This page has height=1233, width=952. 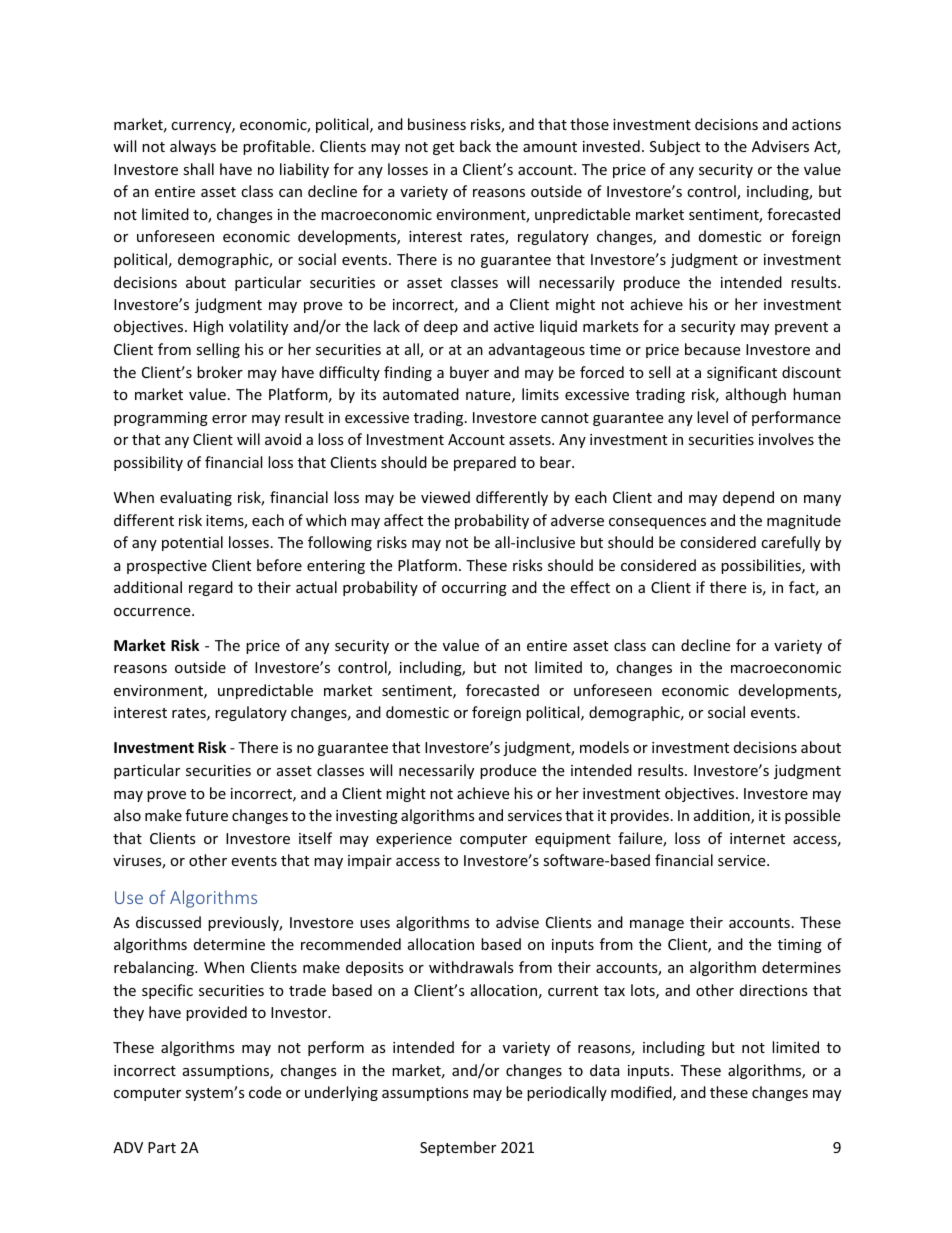 What do you see at coordinates (675, 147) in the page?
I see `Subject` at bounding box center [675, 147].
